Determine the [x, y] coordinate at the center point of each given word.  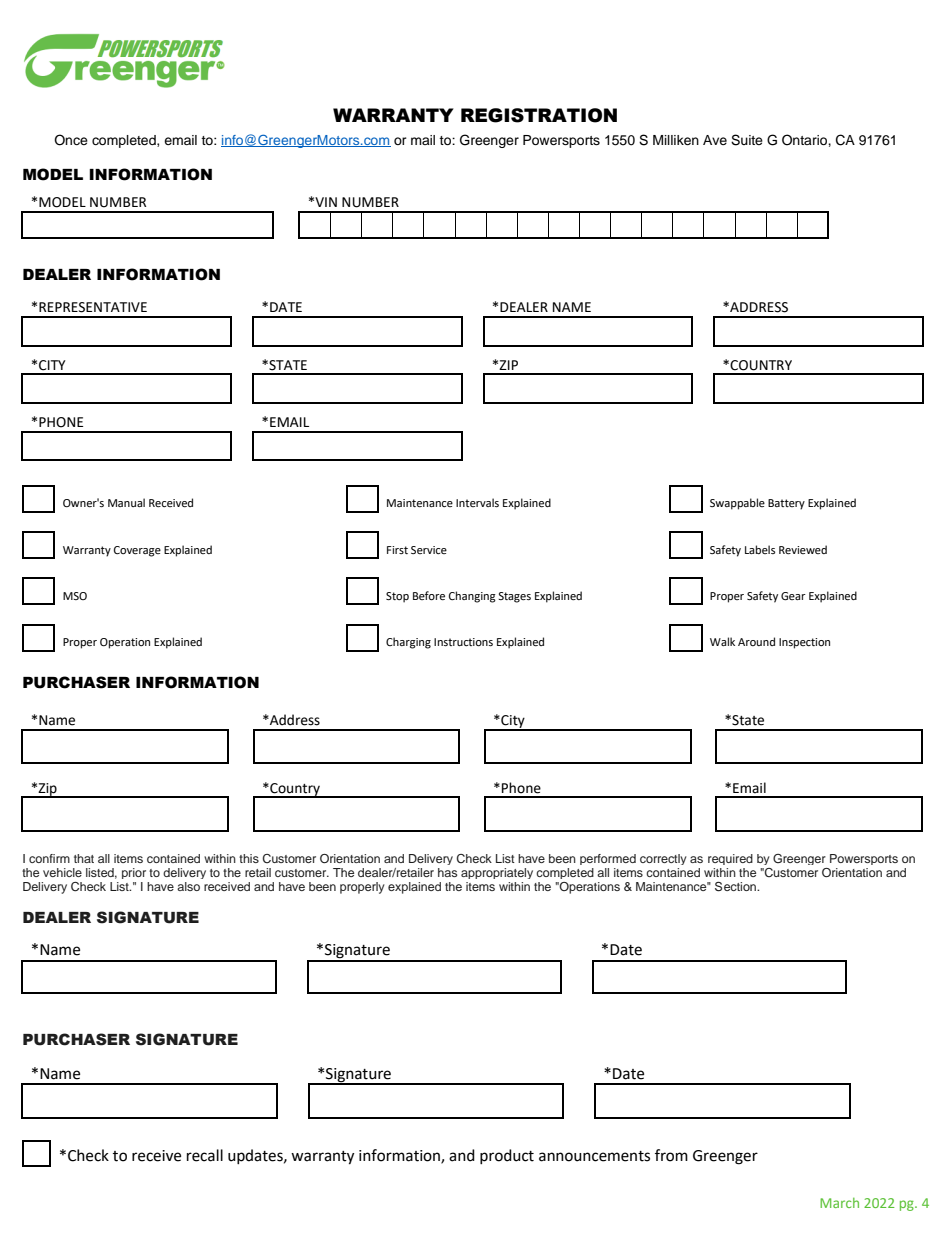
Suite [747, 140]
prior [134, 873]
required [730, 859]
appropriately [497, 873]
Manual [126, 502]
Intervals [477, 502]
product [507, 1156]
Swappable [737, 504]
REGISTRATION [539, 115]
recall [205, 1155]
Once [71, 140]
